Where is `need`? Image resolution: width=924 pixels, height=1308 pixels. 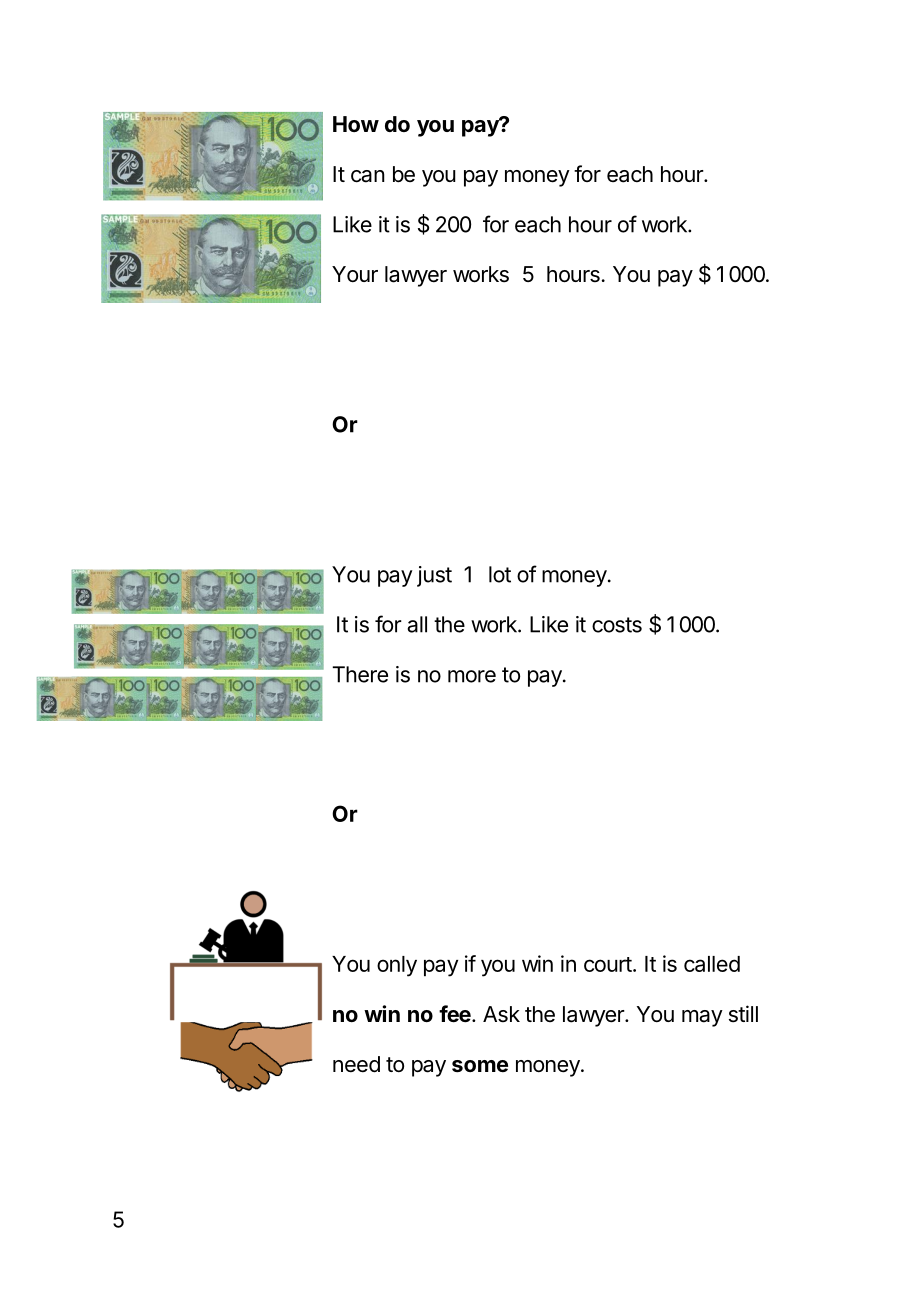
need is located at coordinates (356, 1064).
